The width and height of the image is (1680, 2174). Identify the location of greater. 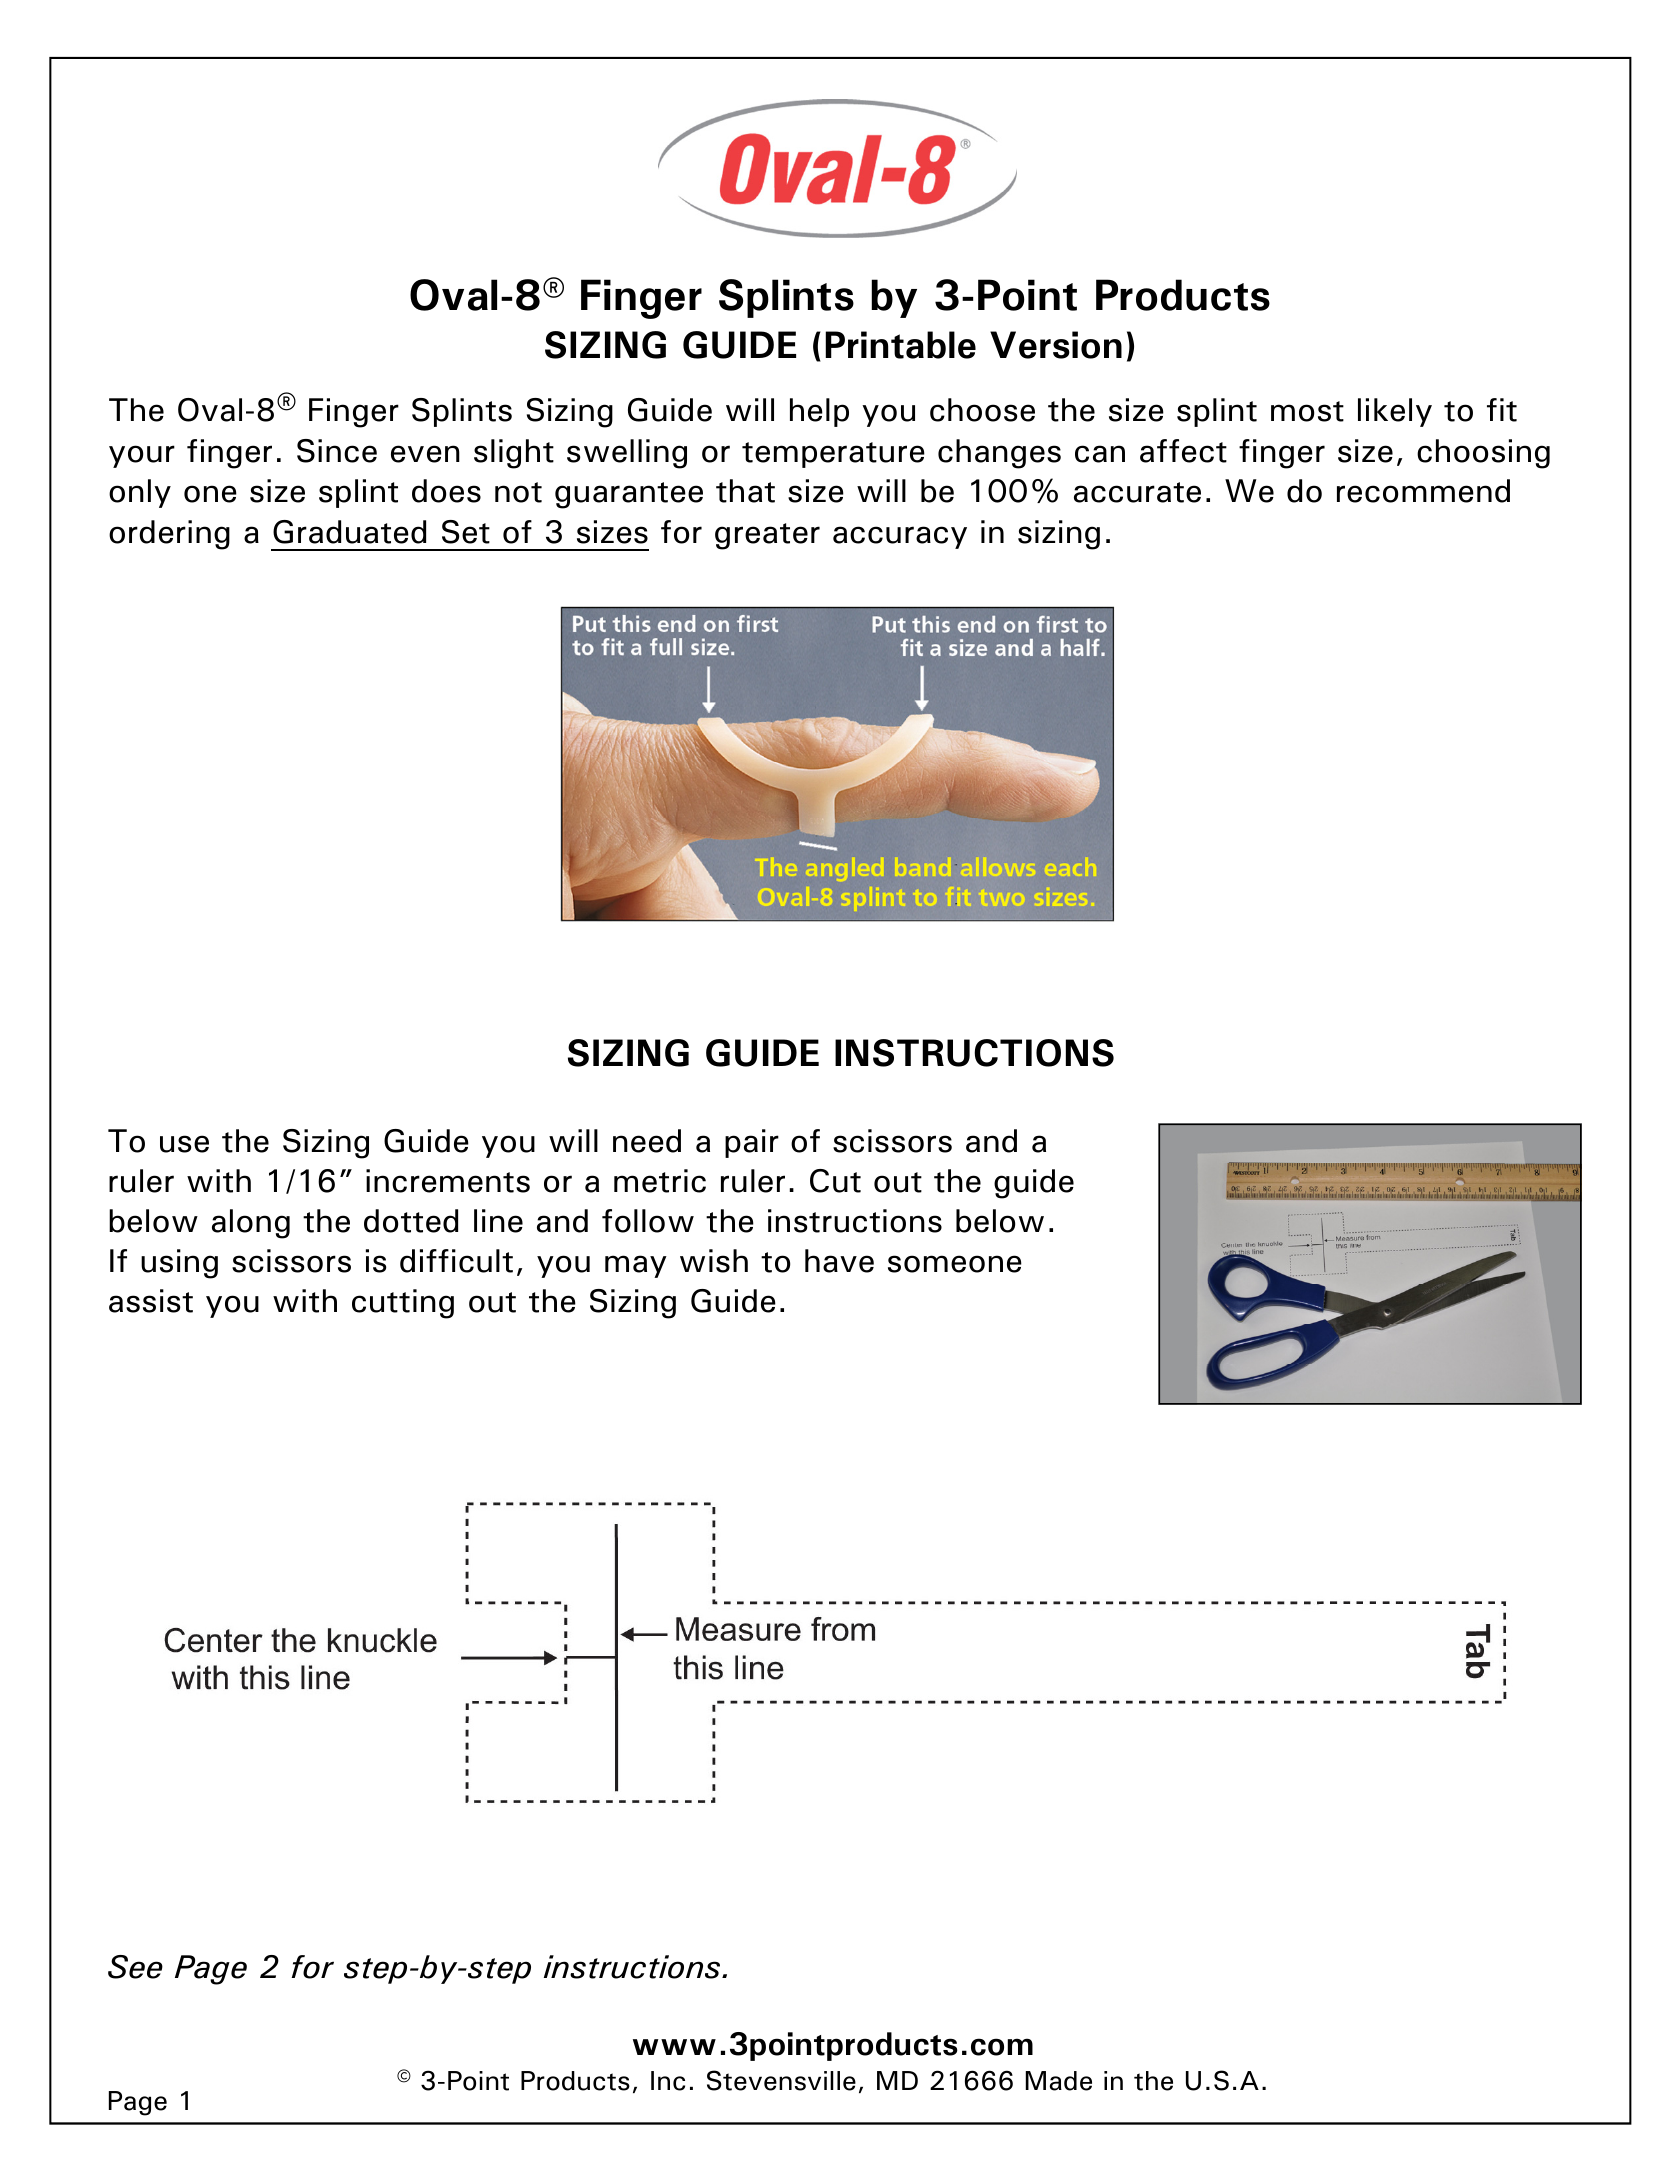
(767, 536).
